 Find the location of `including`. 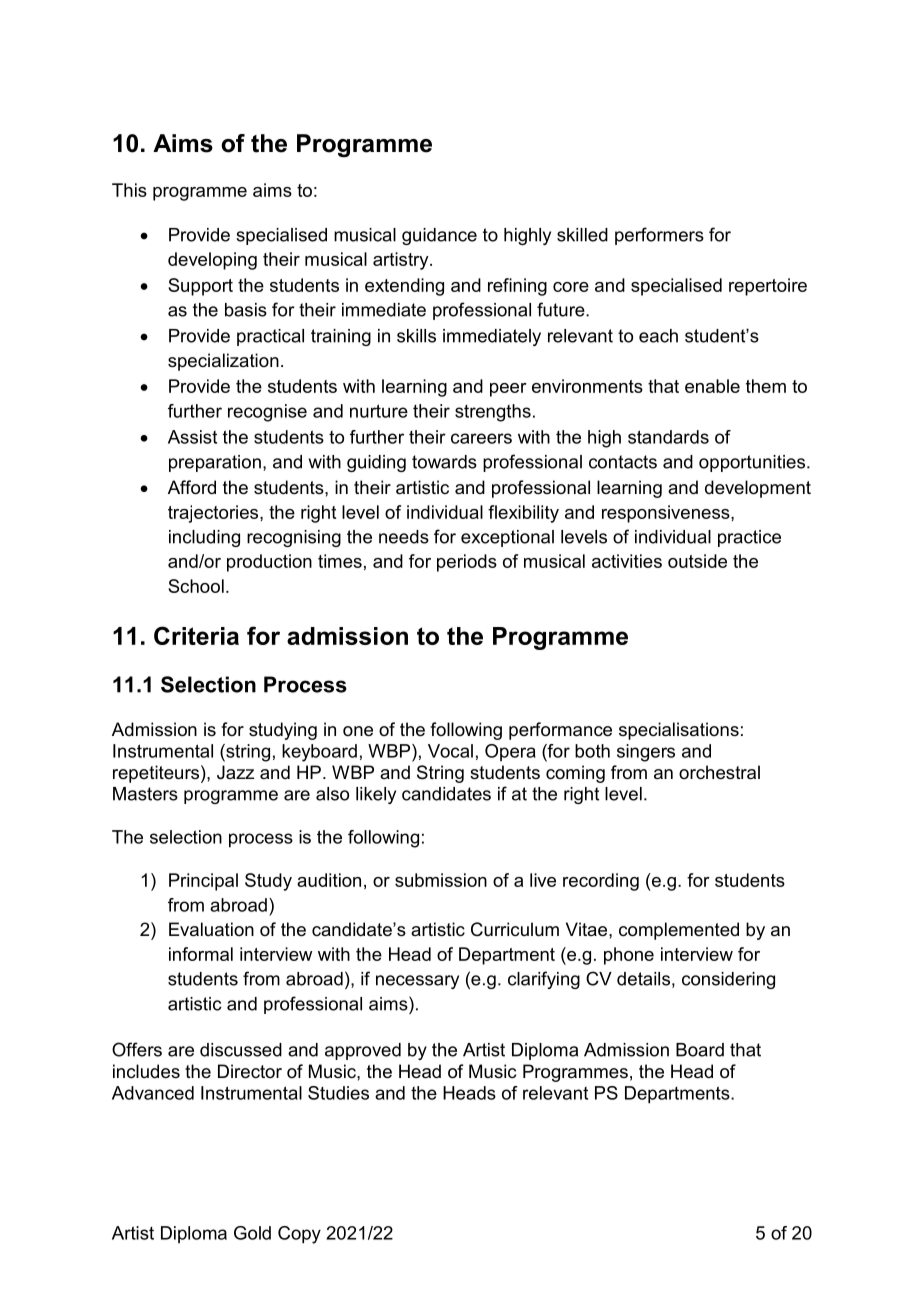

including is located at coordinates (204, 538).
